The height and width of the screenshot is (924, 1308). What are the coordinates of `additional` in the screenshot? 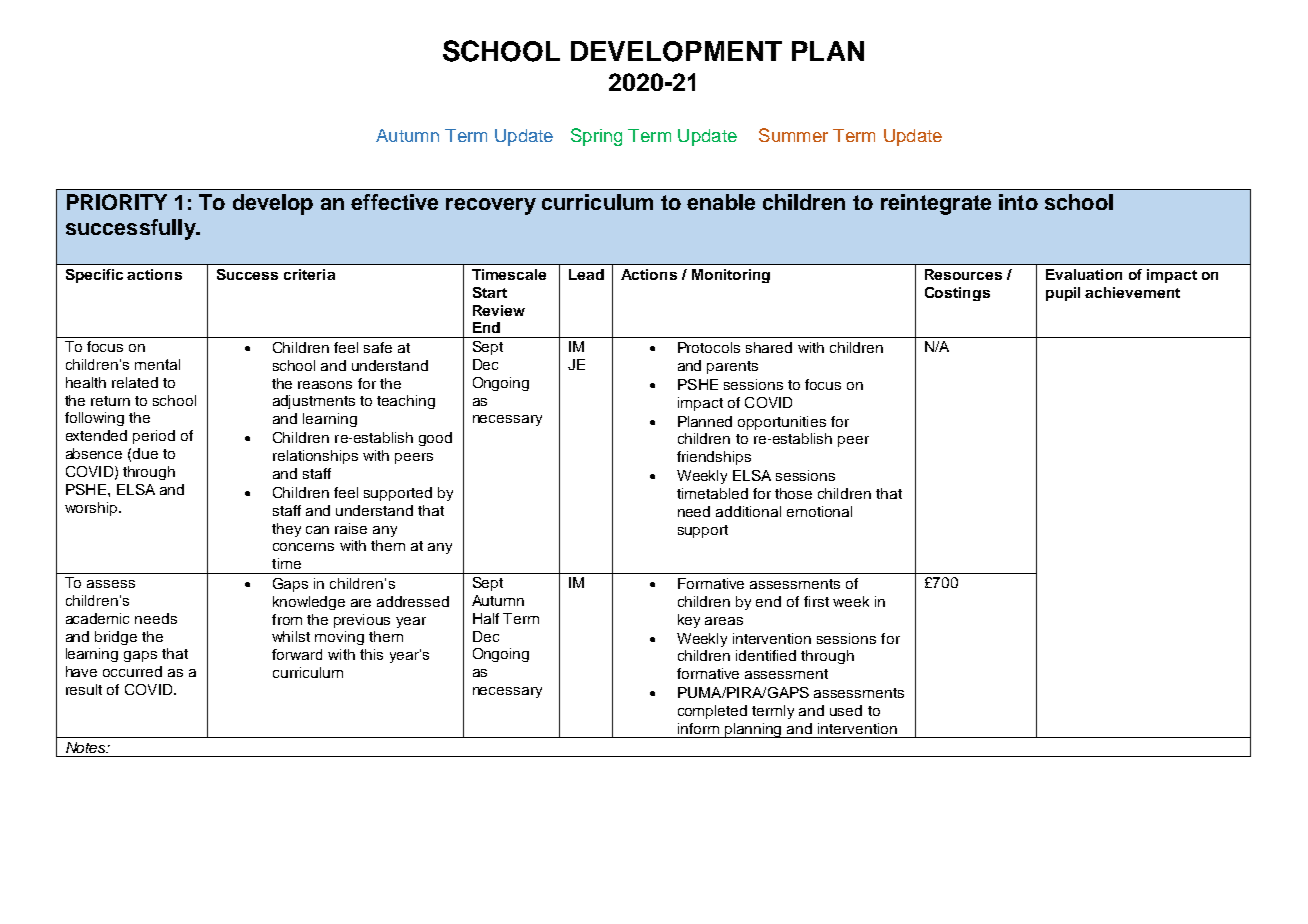 It's located at (748, 511).
